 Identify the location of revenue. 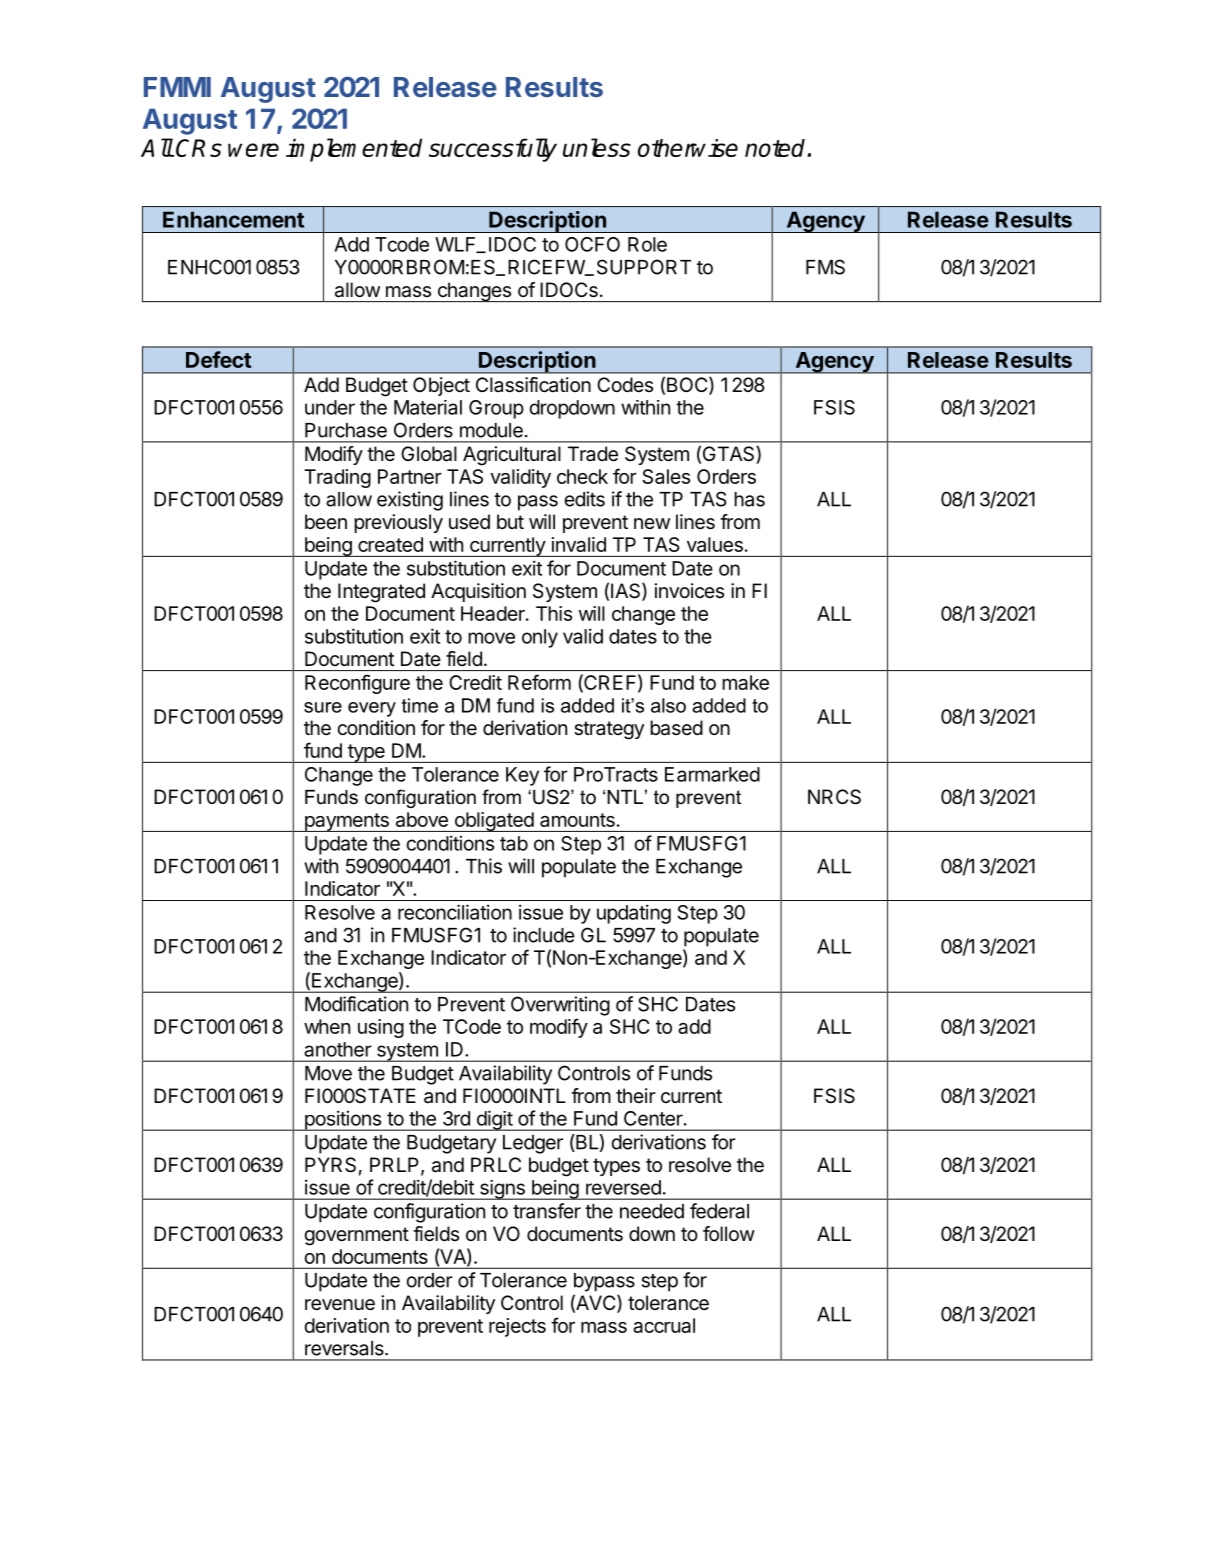
(340, 1305).
